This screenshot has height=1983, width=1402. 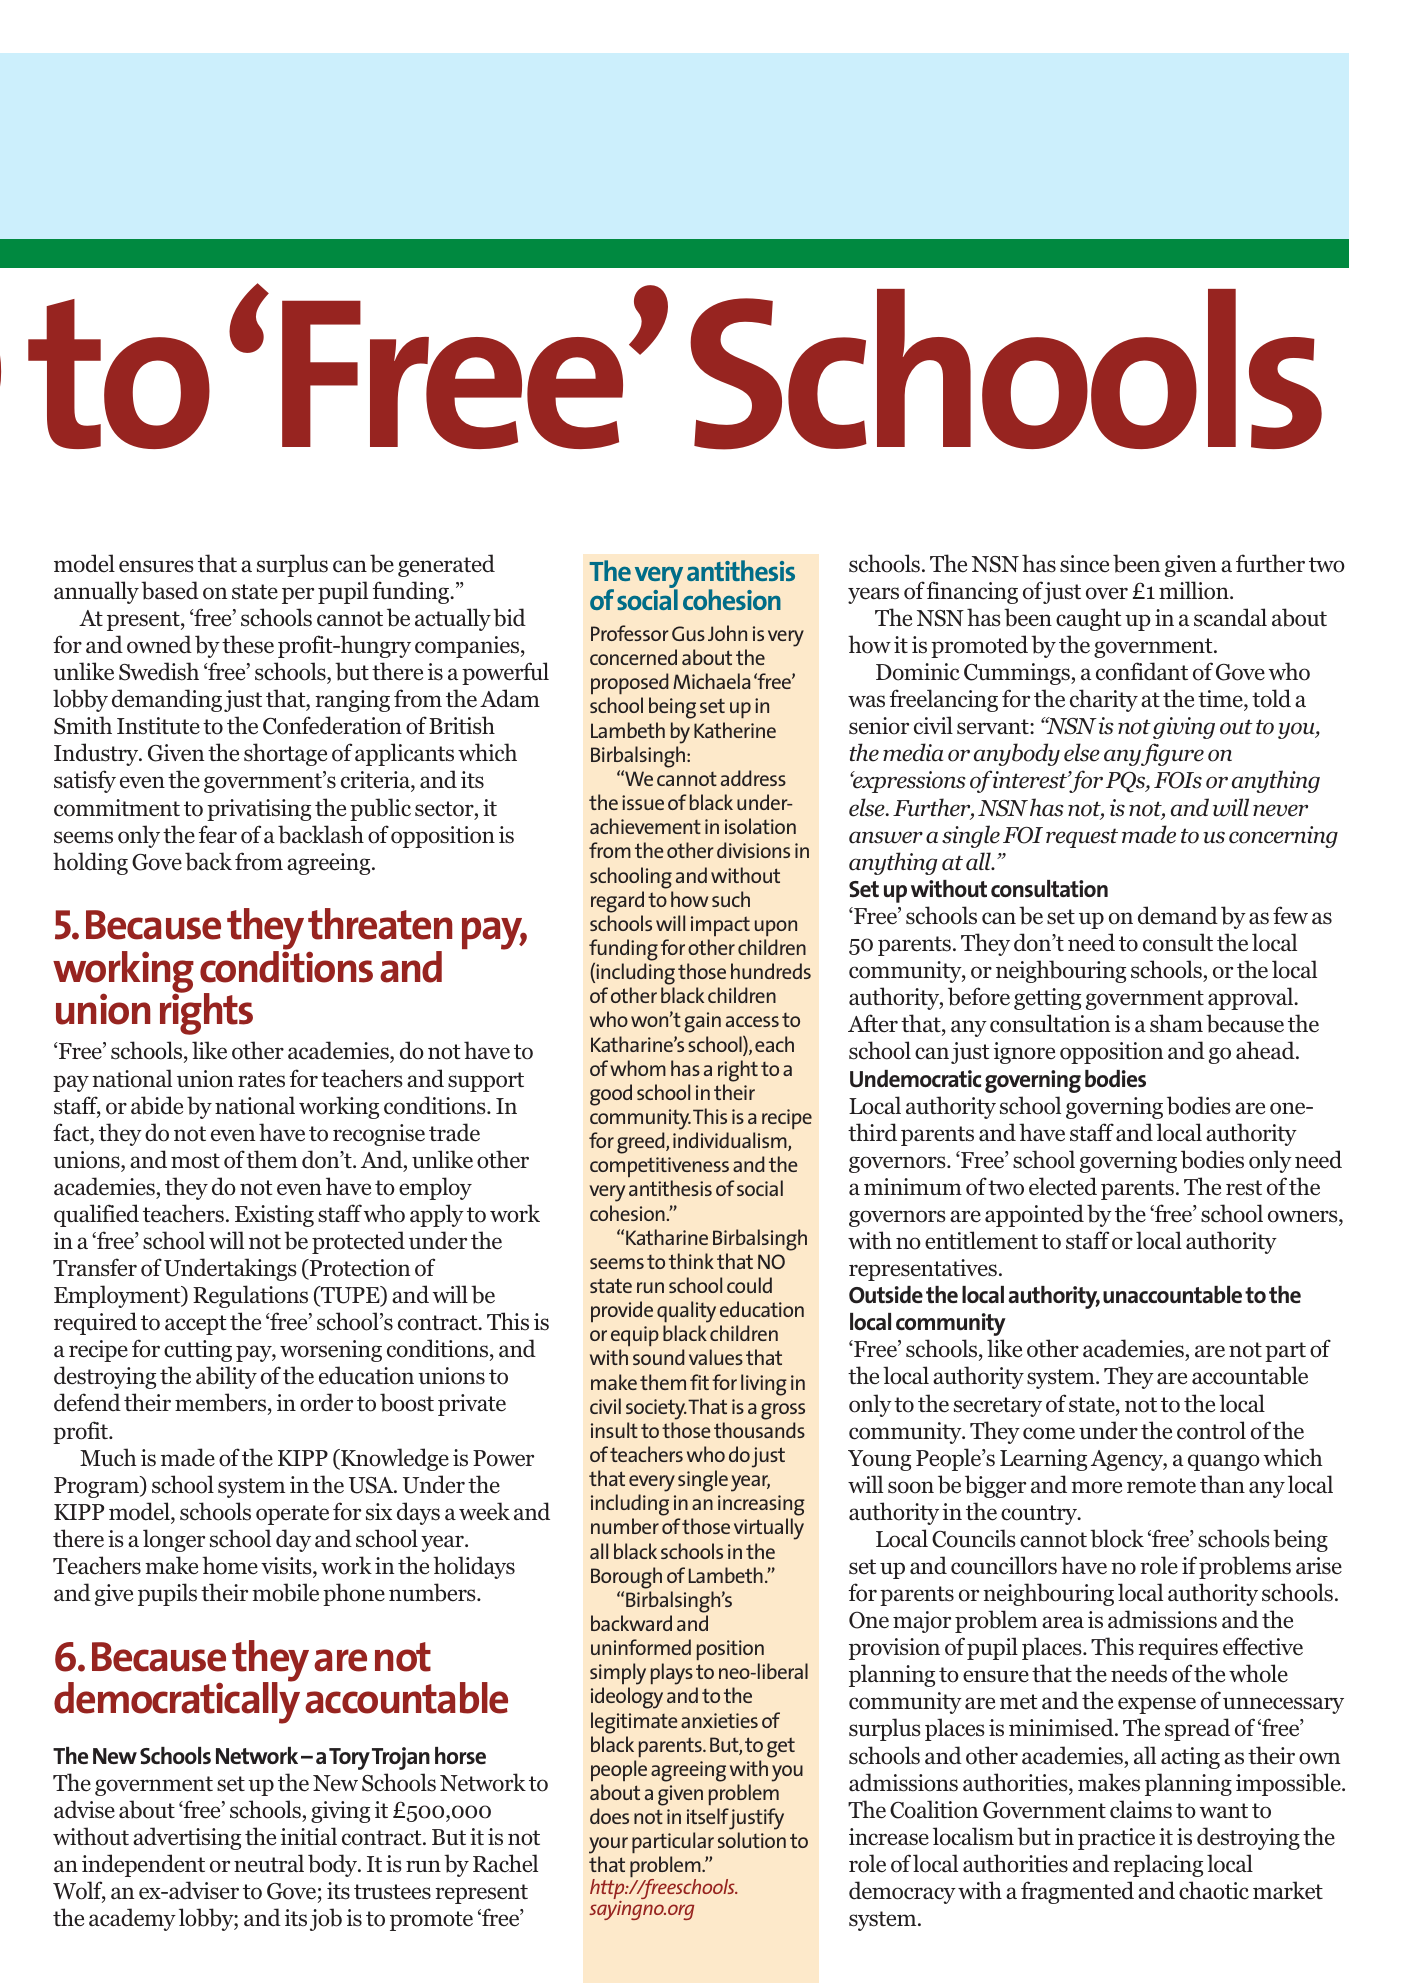 What do you see at coordinates (1158, 1865) in the screenshot?
I see `replacing` at bounding box center [1158, 1865].
